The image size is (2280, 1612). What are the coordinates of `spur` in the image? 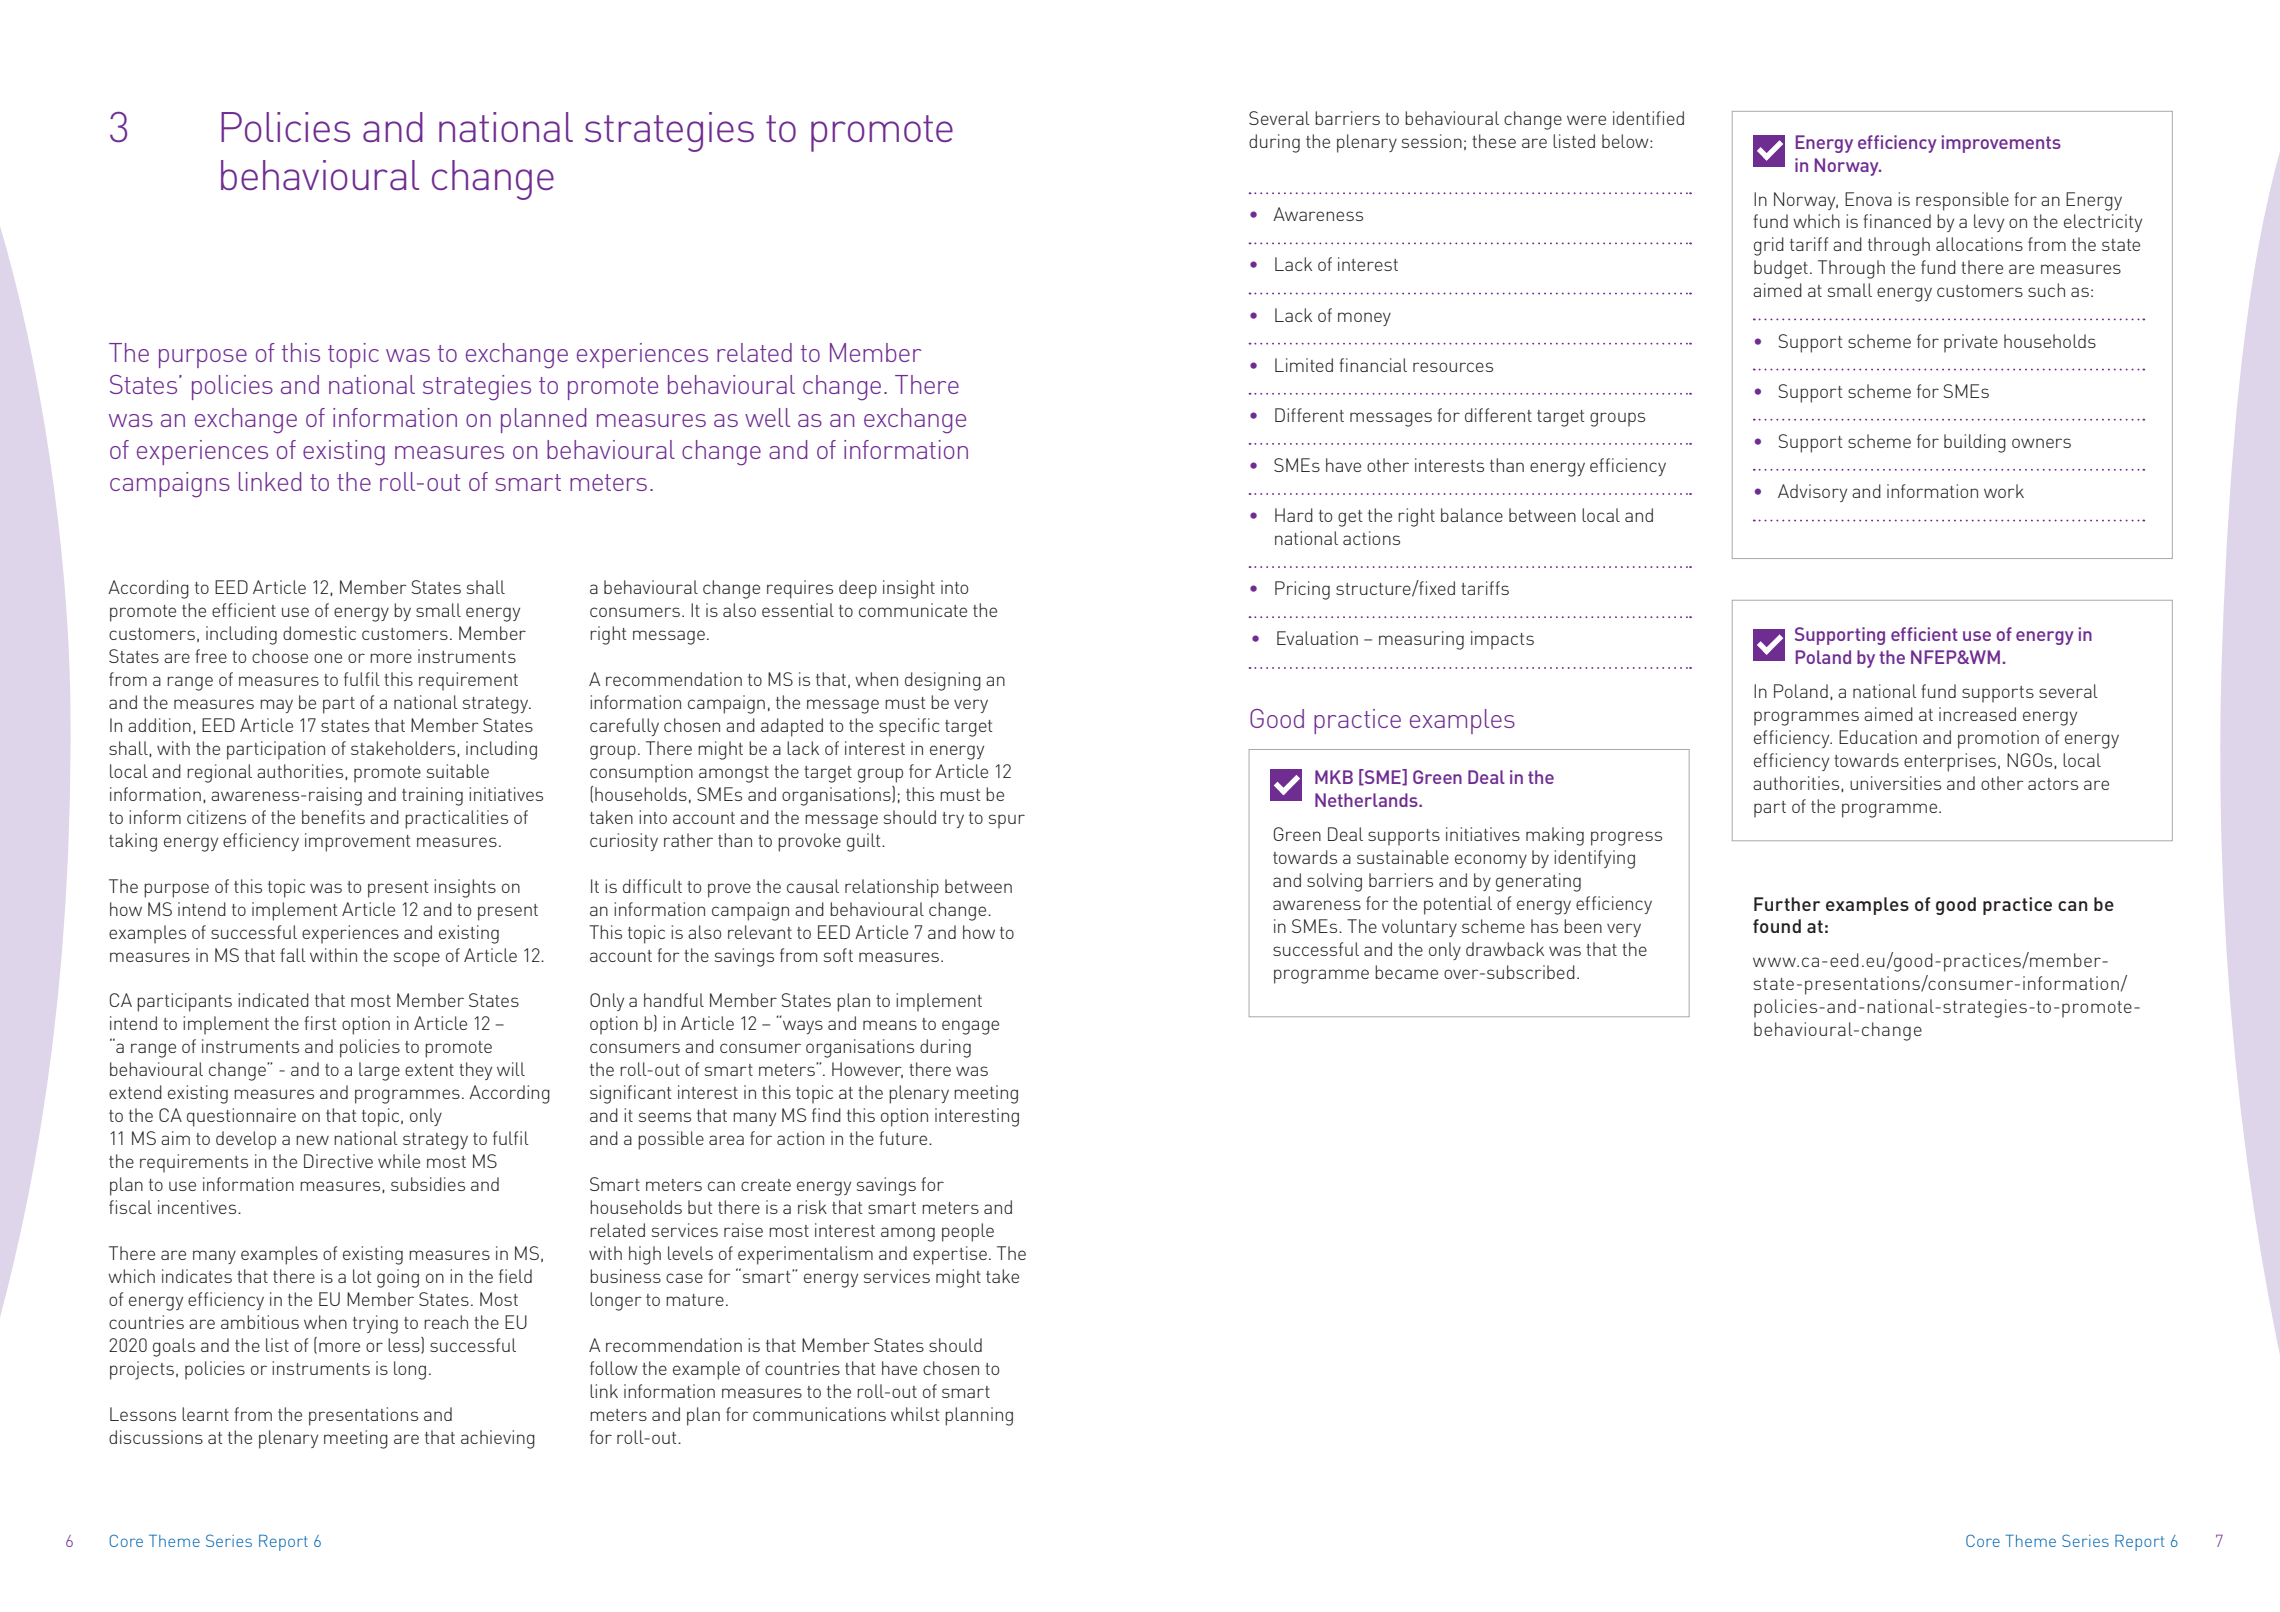 It's located at (1007, 821).
